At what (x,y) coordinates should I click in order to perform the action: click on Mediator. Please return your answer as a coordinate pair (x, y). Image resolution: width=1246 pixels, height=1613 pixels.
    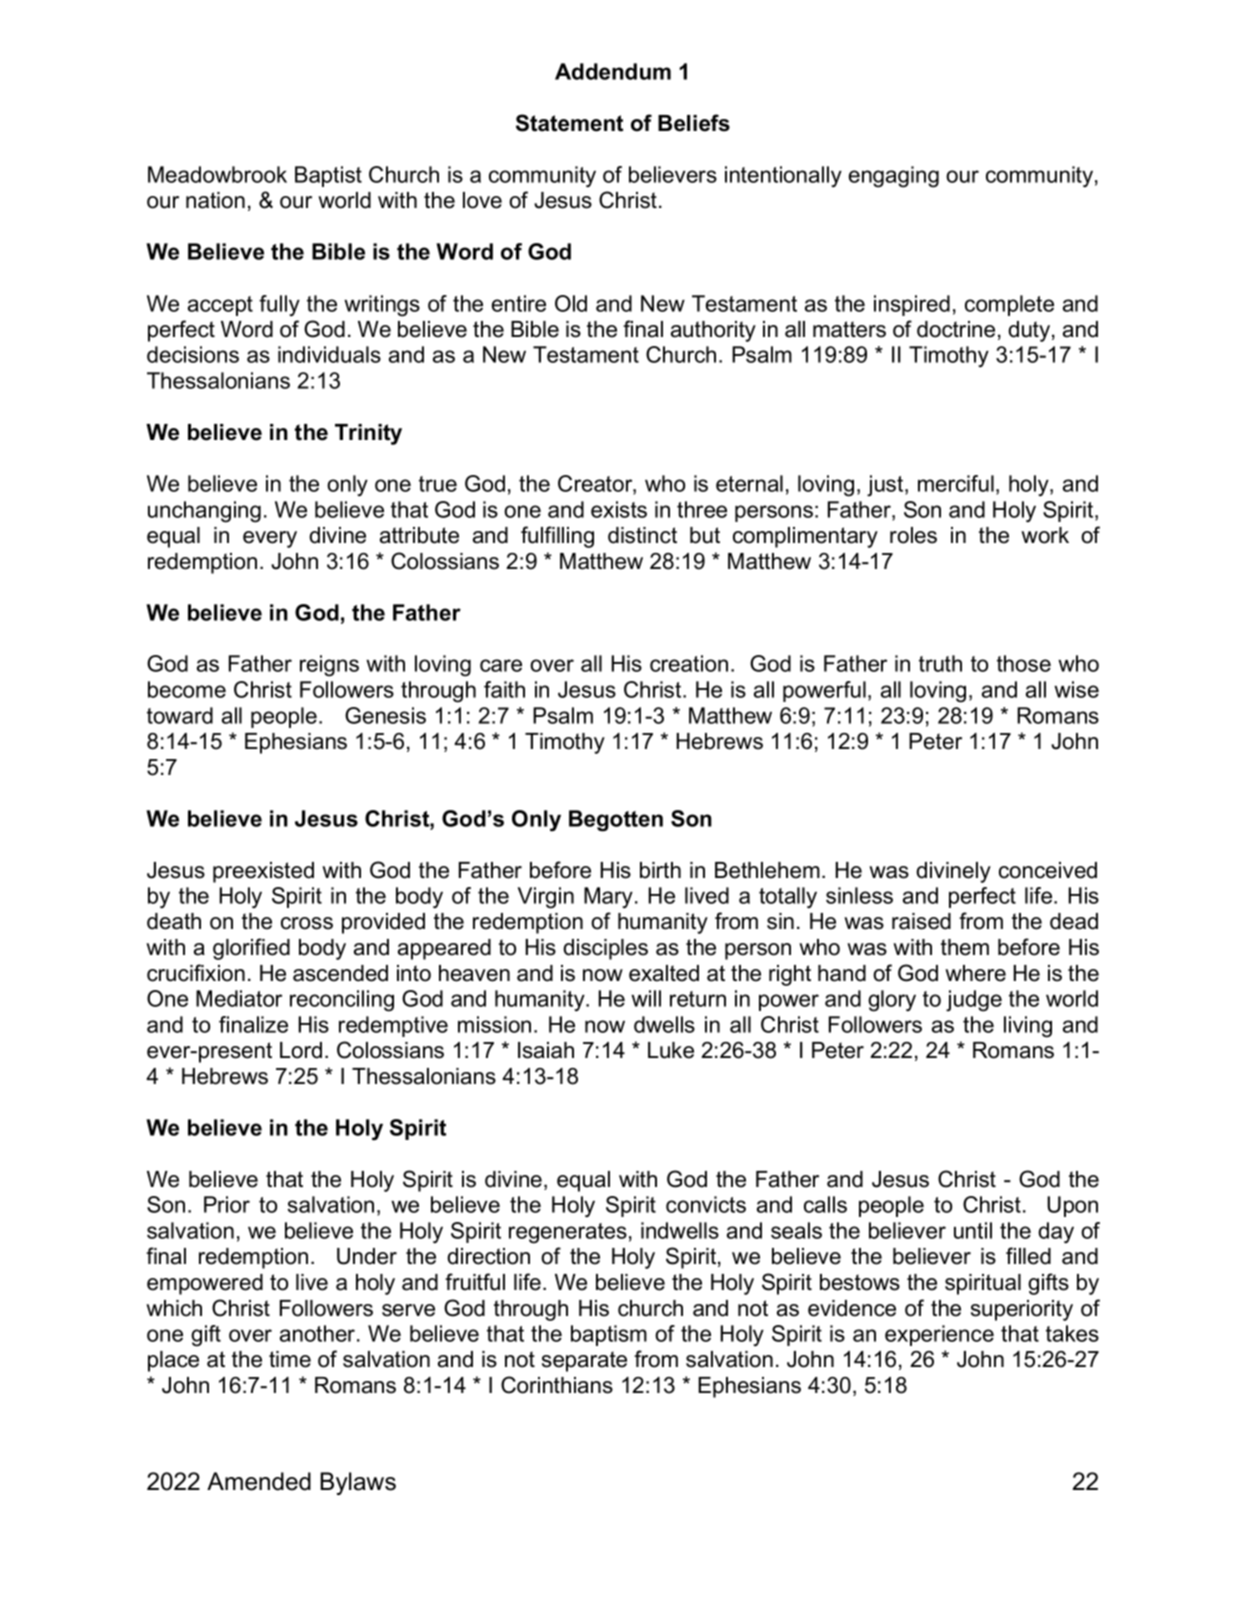
    Looking at the image, I should click on (239, 998).
